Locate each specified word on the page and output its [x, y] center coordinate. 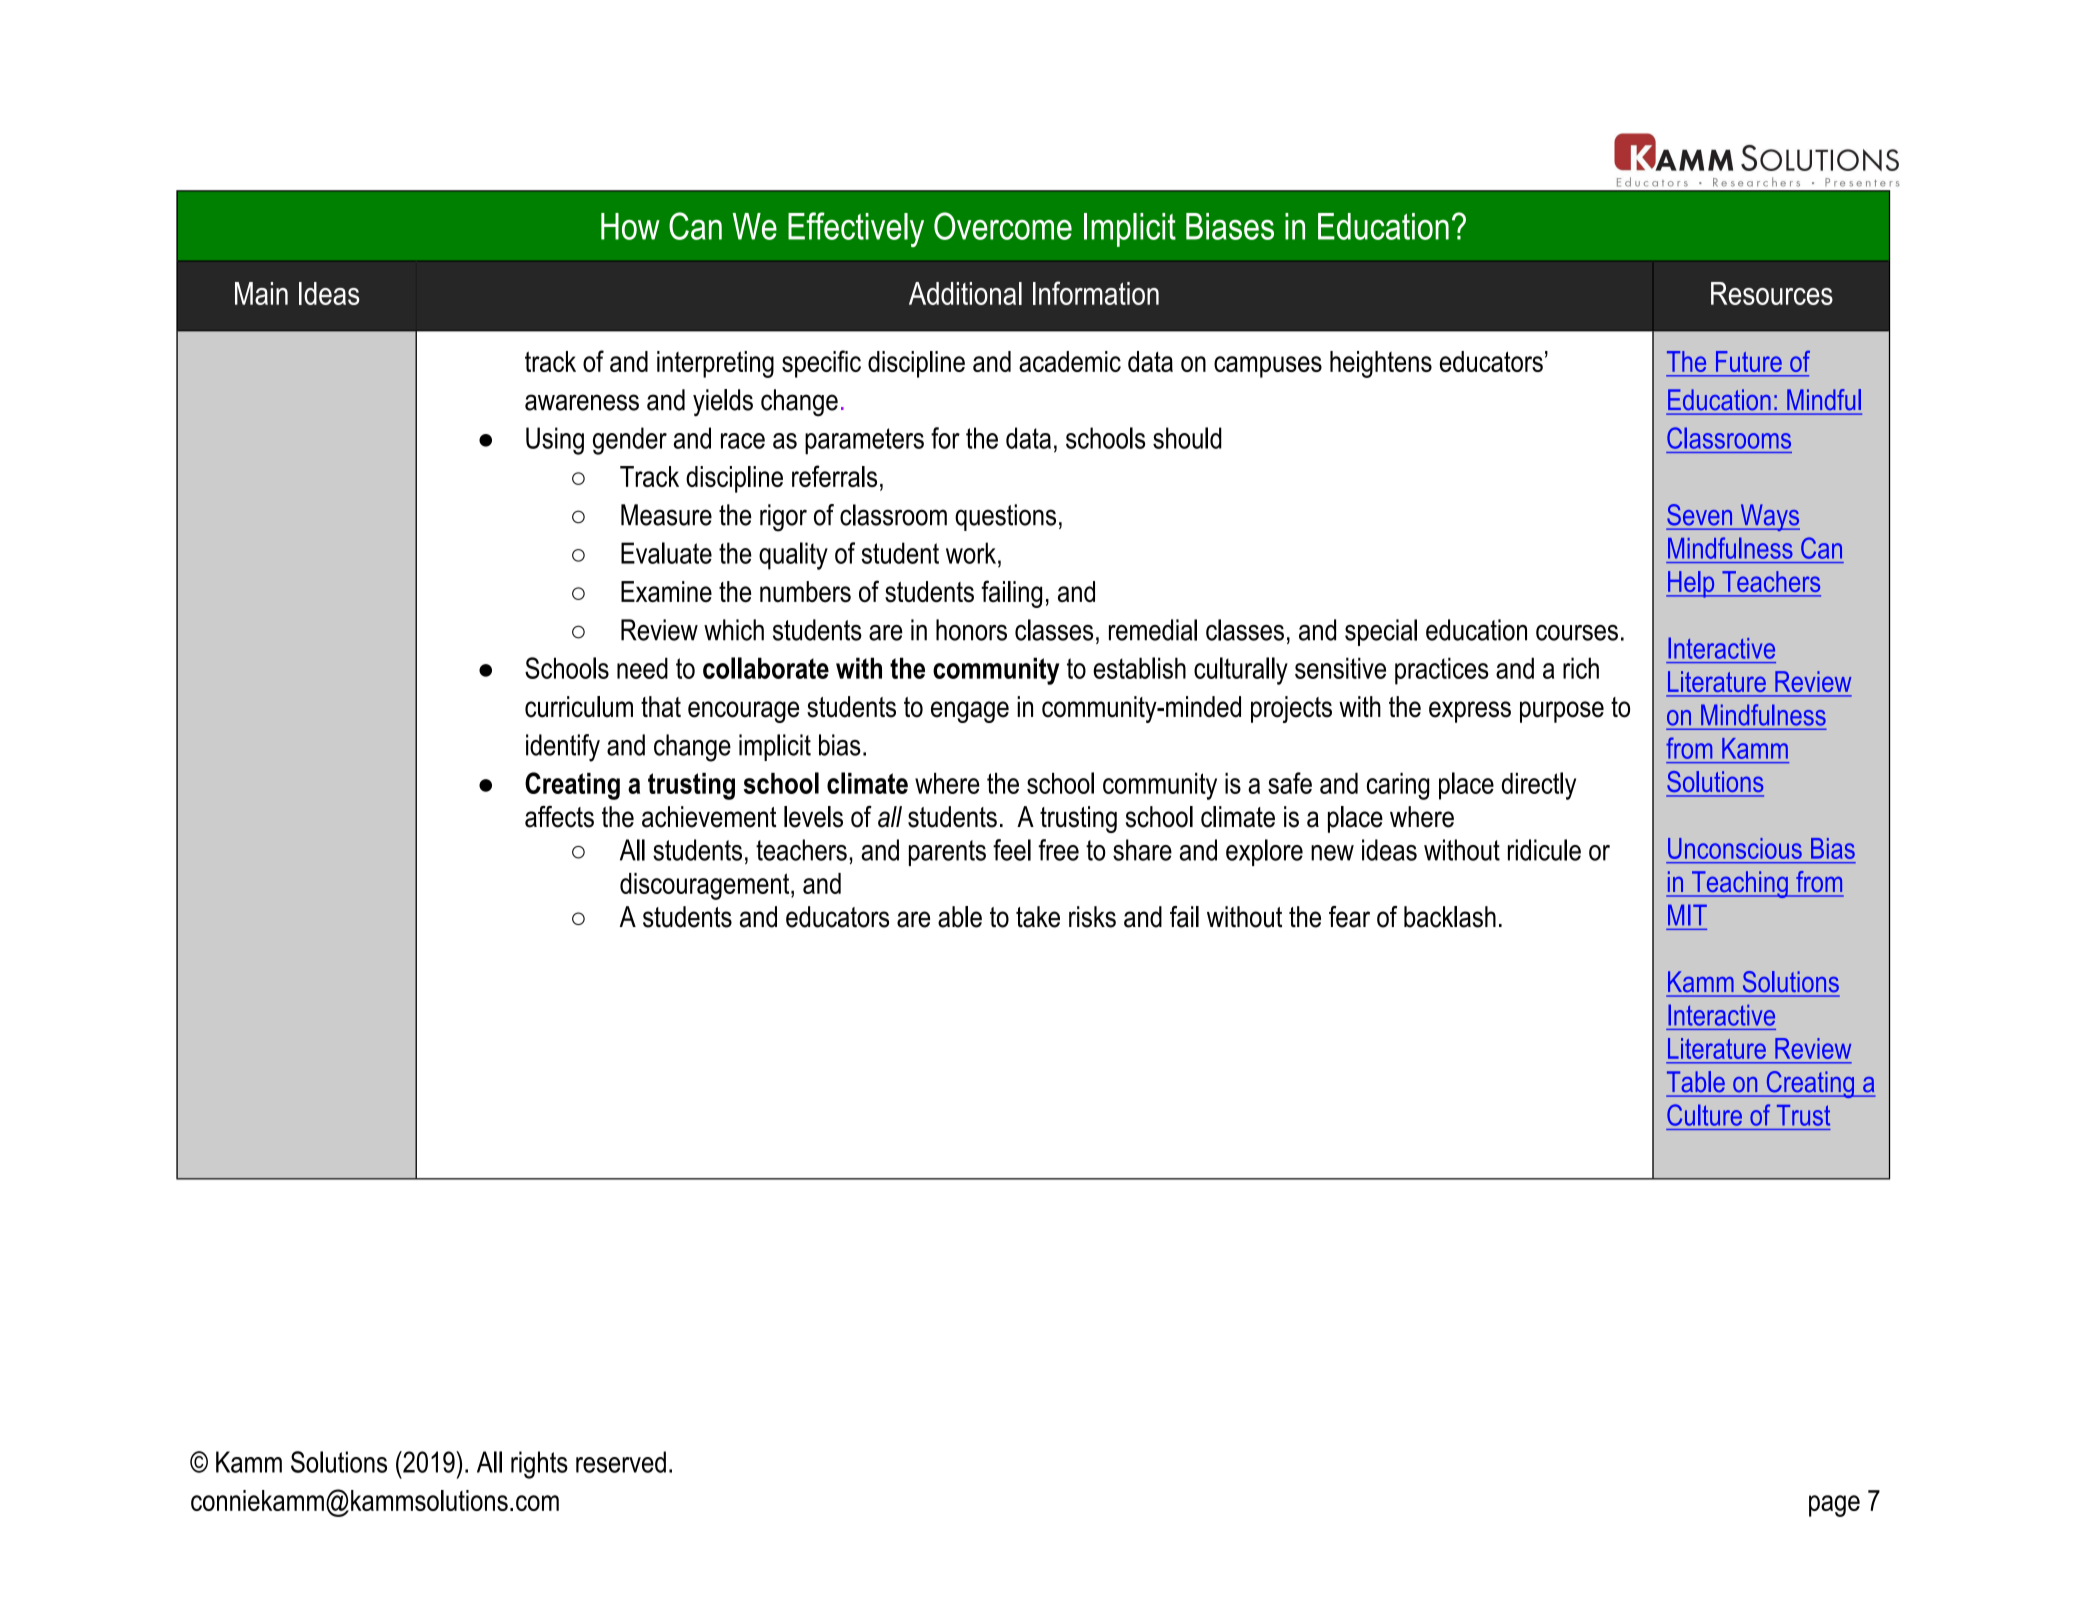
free [1058, 850]
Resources [1772, 293]
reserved [621, 1462]
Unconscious [1735, 848]
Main [261, 293]
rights [539, 1465]
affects [559, 817]
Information [1096, 293]
